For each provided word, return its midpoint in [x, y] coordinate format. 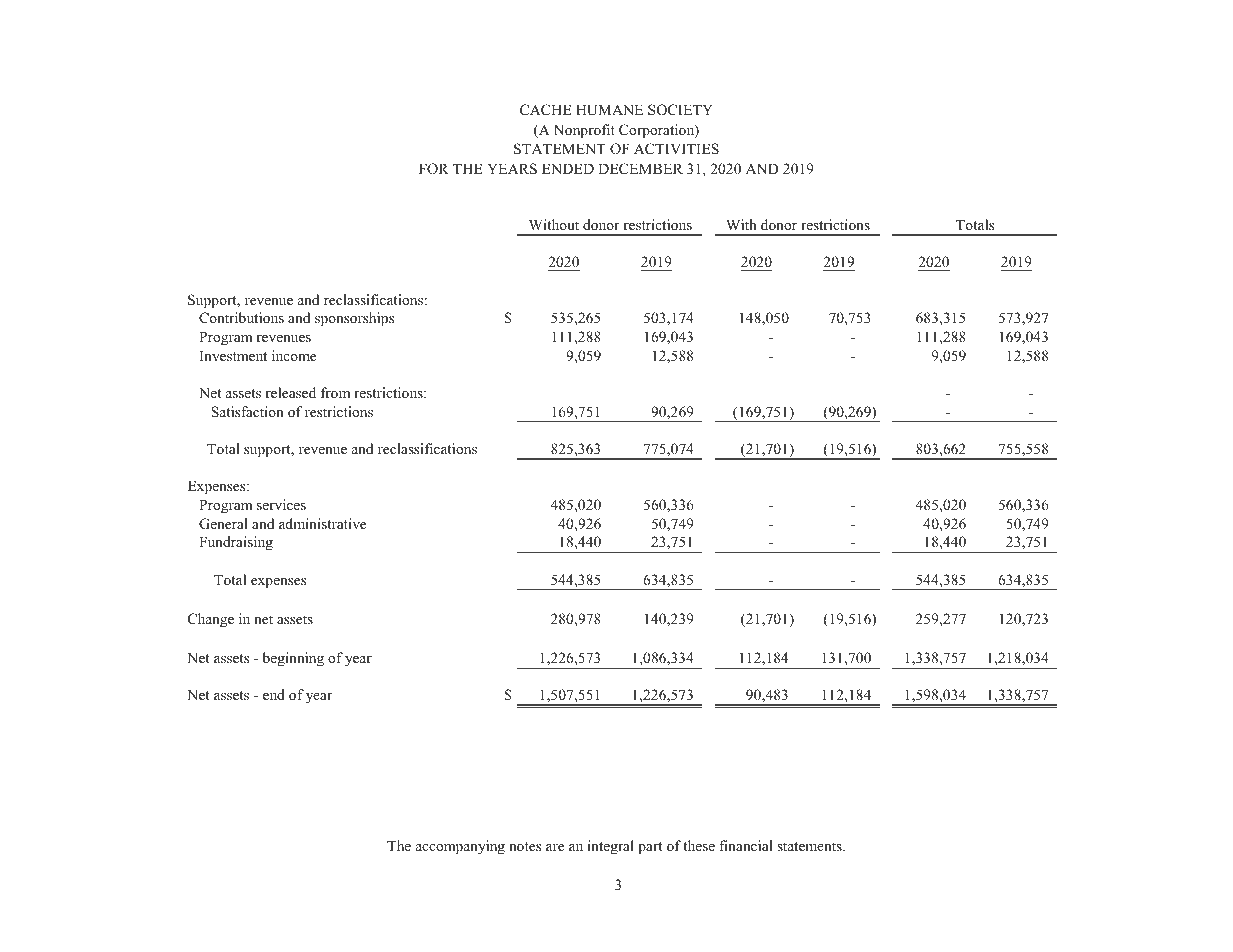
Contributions [241, 318]
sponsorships [354, 319]
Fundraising [236, 543]
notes [525, 846]
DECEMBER [640, 169]
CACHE [545, 110]
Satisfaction [247, 412]
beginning [293, 659]
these [699, 845]
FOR [434, 169]
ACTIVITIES [676, 149]
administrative [322, 523]
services [281, 504]
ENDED [568, 168]
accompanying [460, 847]
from [335, 392]
